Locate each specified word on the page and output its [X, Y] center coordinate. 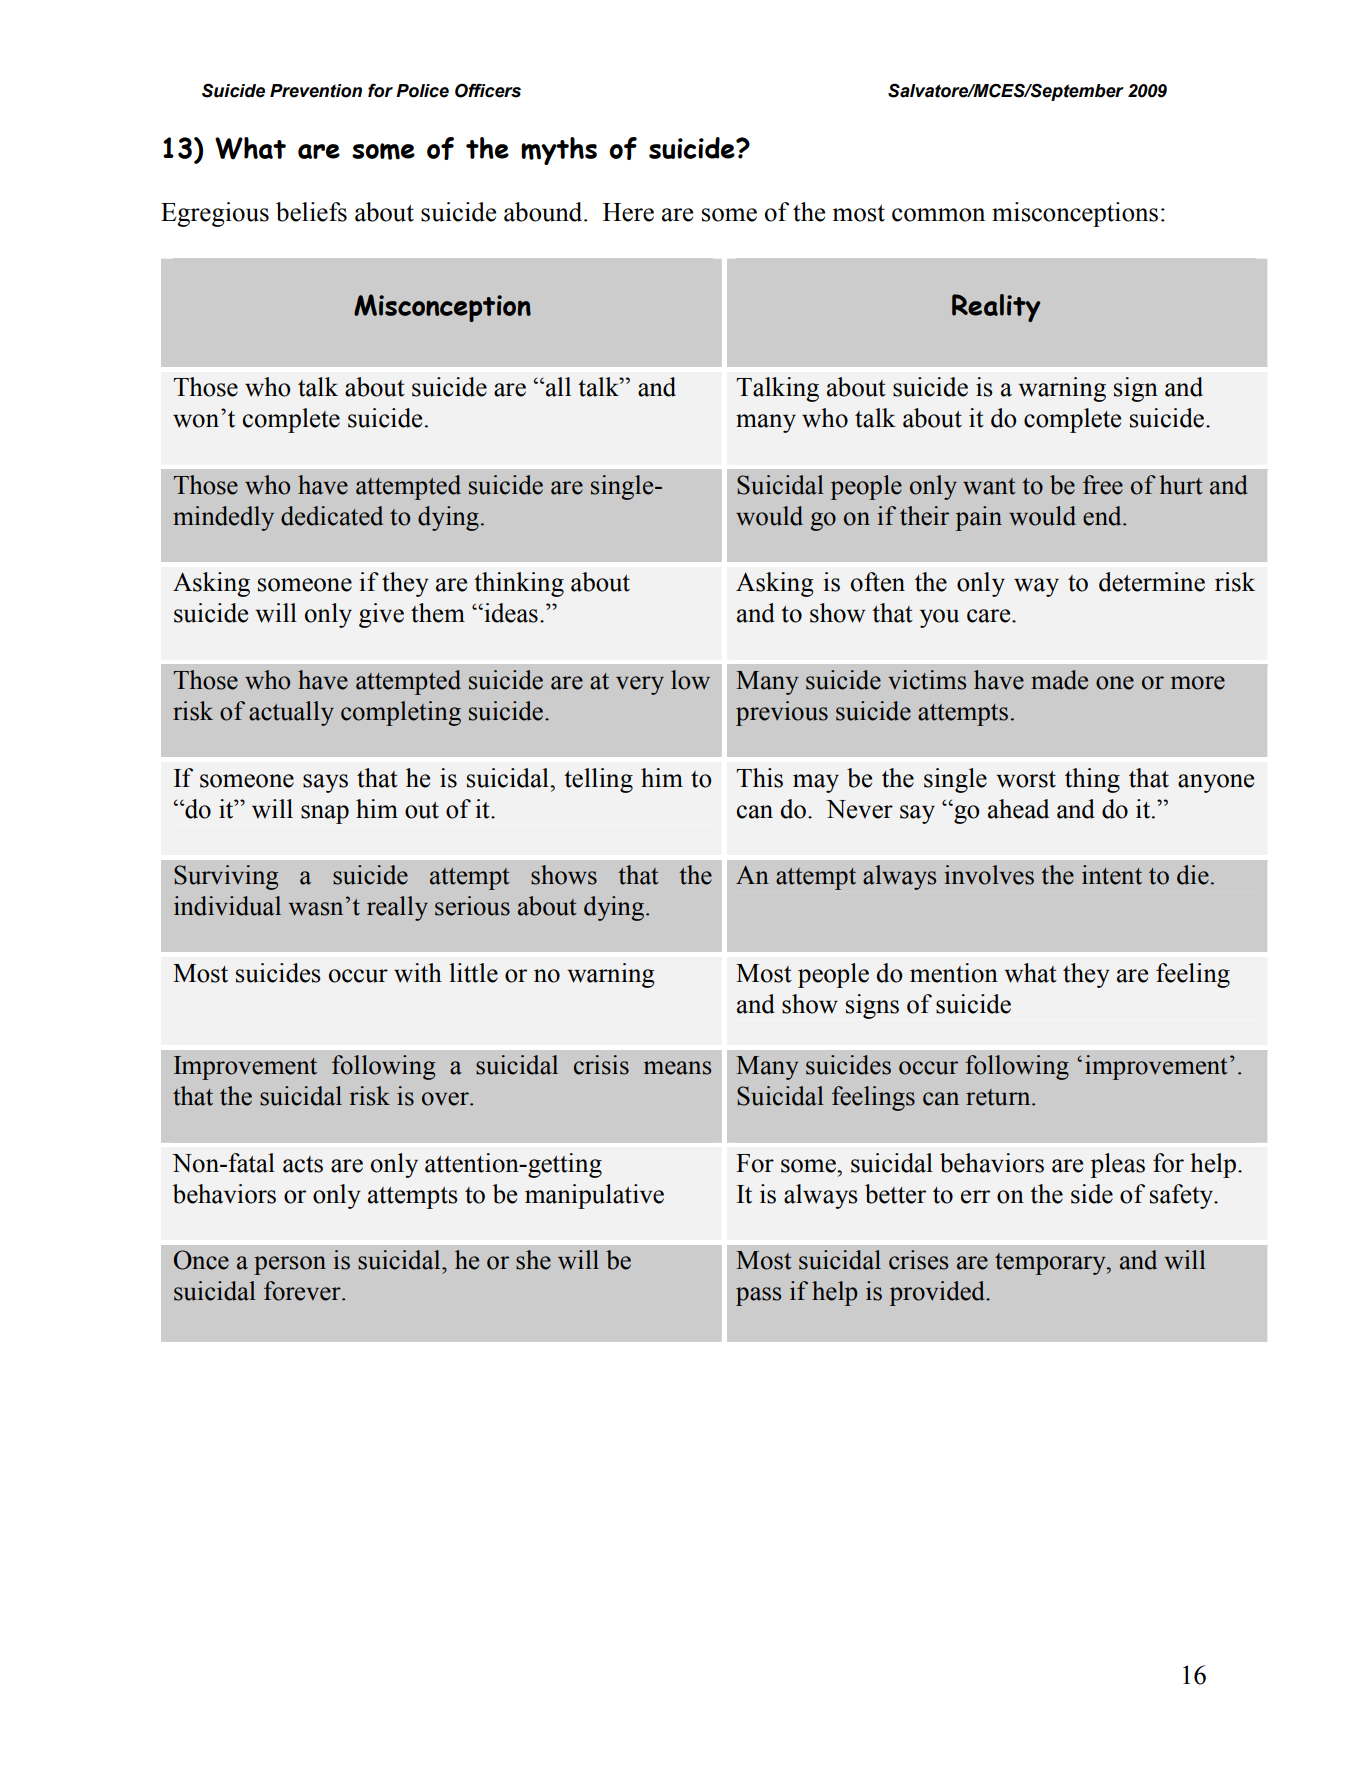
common [938, 215]
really [397, 908]
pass [758, 1296]
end [1103, 516]
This [759, 778]
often [878, 582]
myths [559, 151]
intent [1112, 875]
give [381, 615]
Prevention [316, 91]
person [290, 1265]
